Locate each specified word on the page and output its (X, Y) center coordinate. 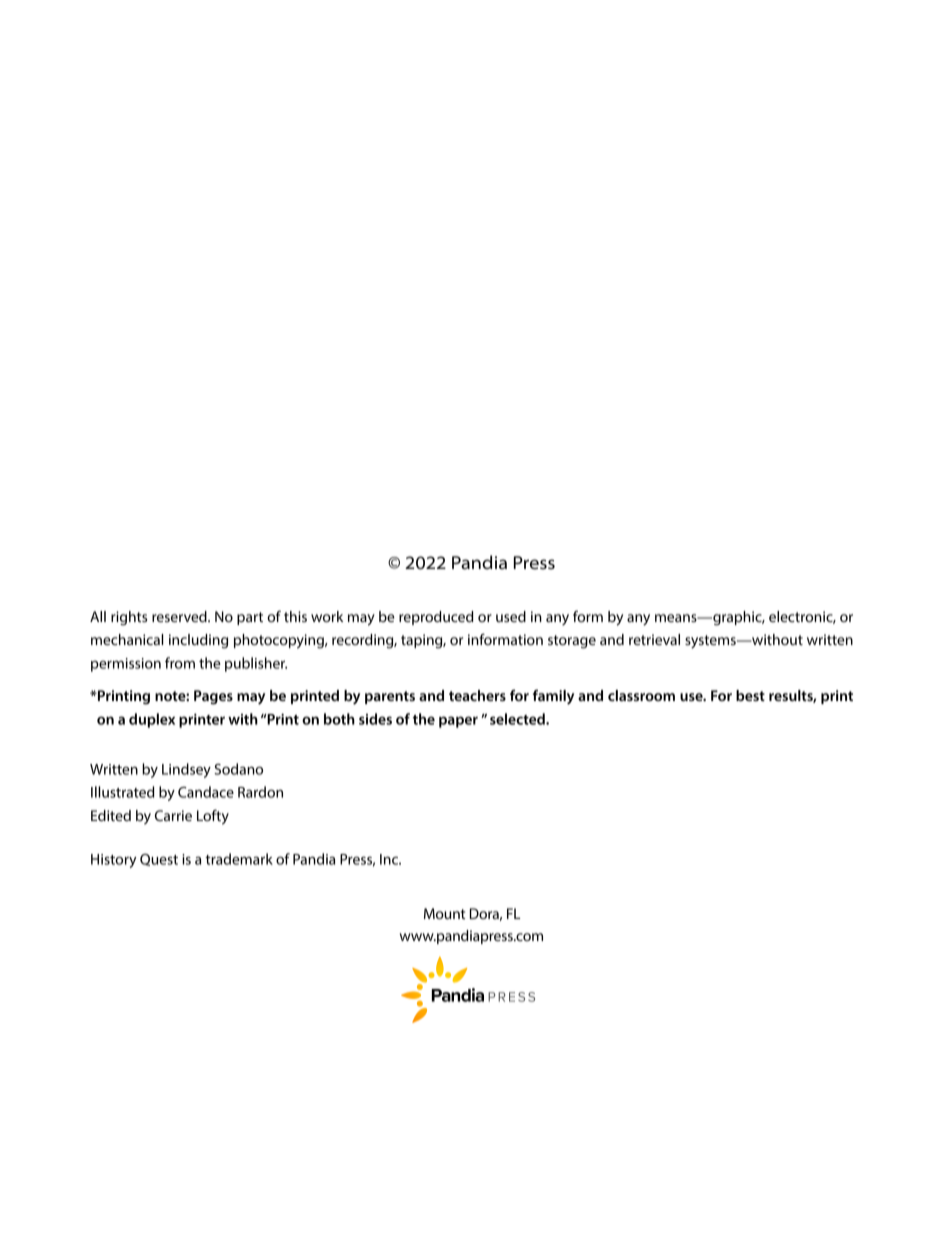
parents (390, 697)
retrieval (654, 639)
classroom (641, 695)
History (114, 861)
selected (518, 719)
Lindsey (186, 770)
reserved (180, 616)
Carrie (173, 815)
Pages (213, 697)
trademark (239, 859)
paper (458, 722)
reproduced (436, 618)
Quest (159, 860)
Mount (444, 913)
